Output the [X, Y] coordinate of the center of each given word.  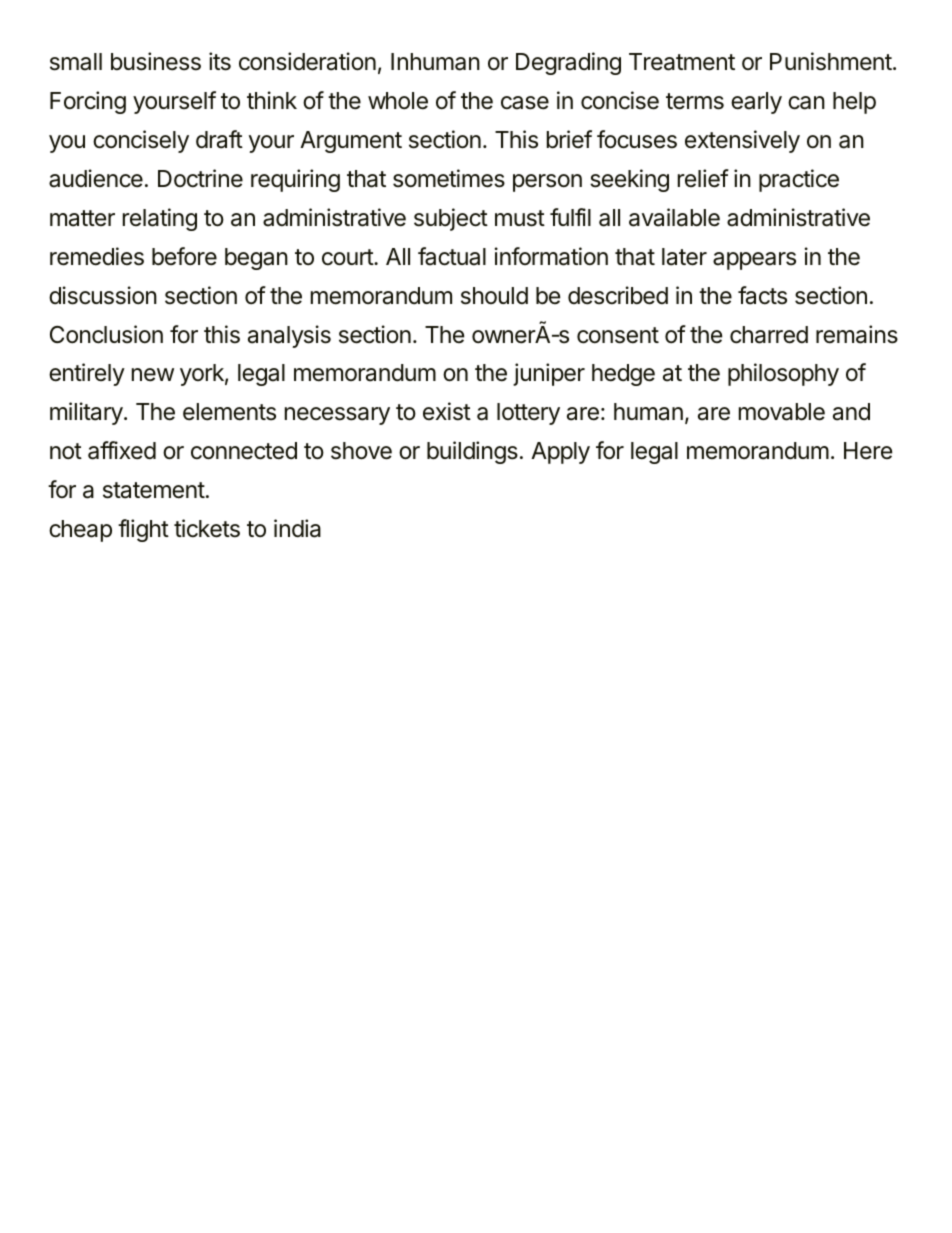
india [297, 528]
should [494, 296]
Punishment [831, 61]
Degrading [568, 63]
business [156, 61]
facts [762, 295]
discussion [103, 295]
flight [143, 530]
